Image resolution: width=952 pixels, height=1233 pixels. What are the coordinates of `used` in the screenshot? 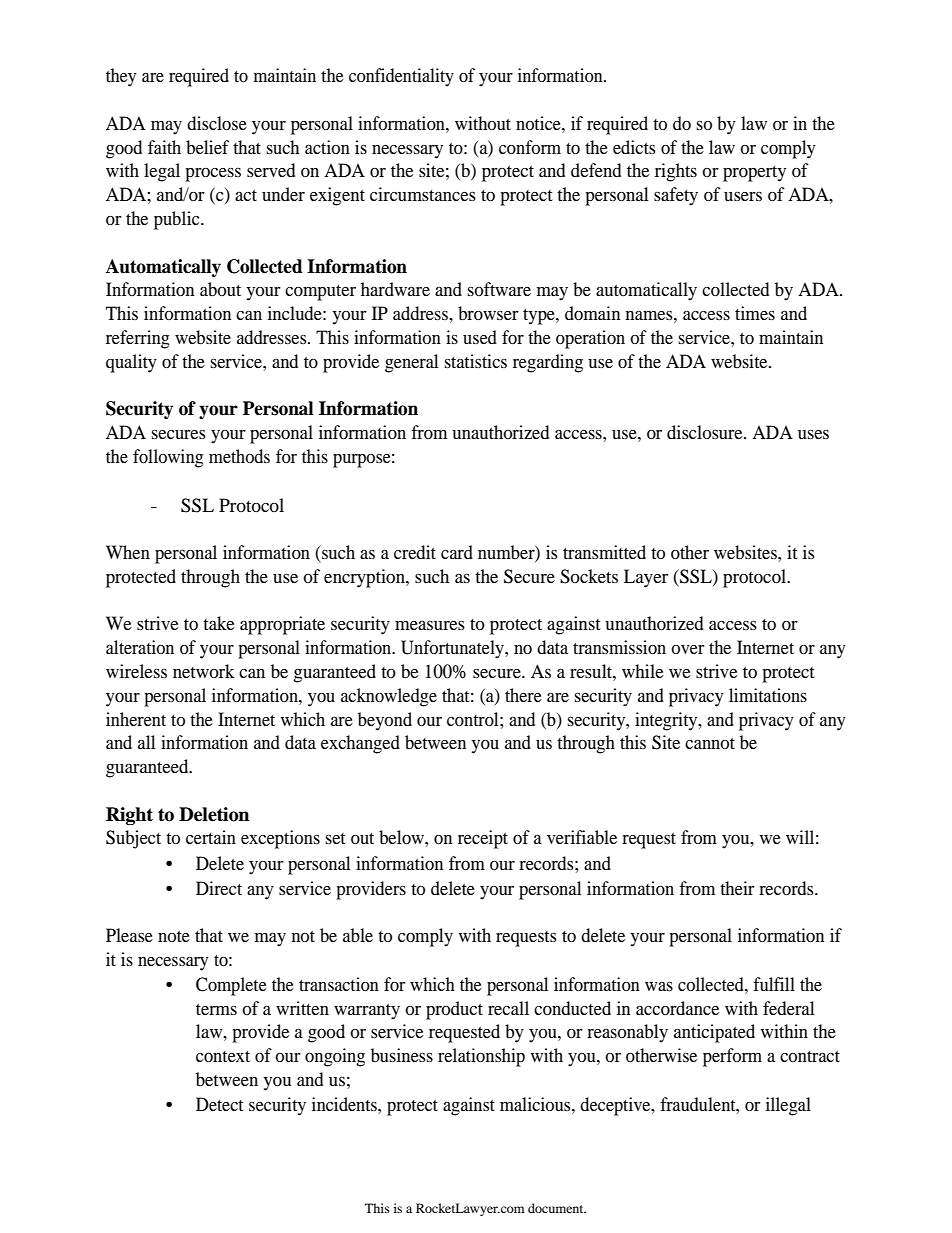 It's located at (480, 337).
